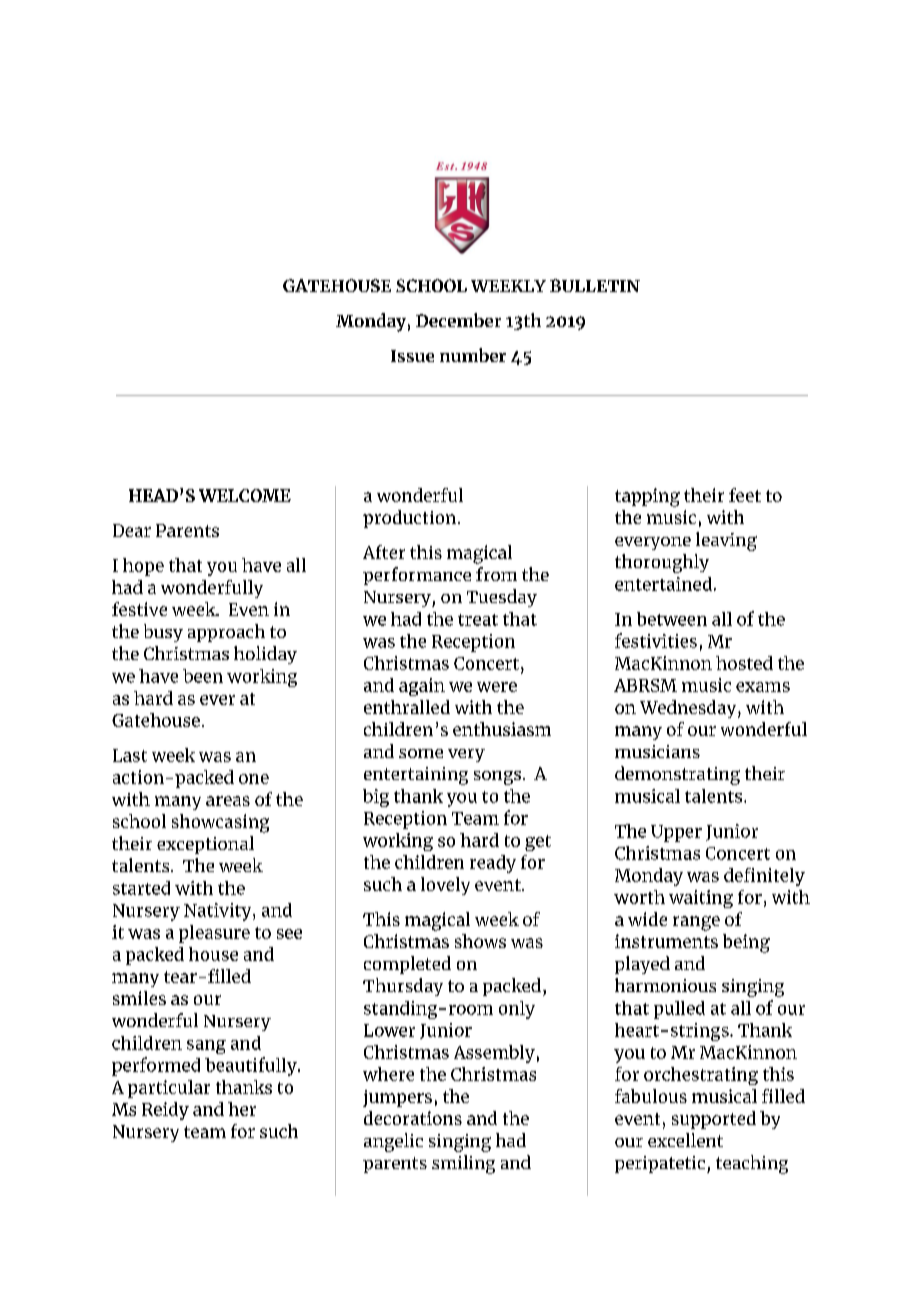  I want to click on December, so click(458, 320).
